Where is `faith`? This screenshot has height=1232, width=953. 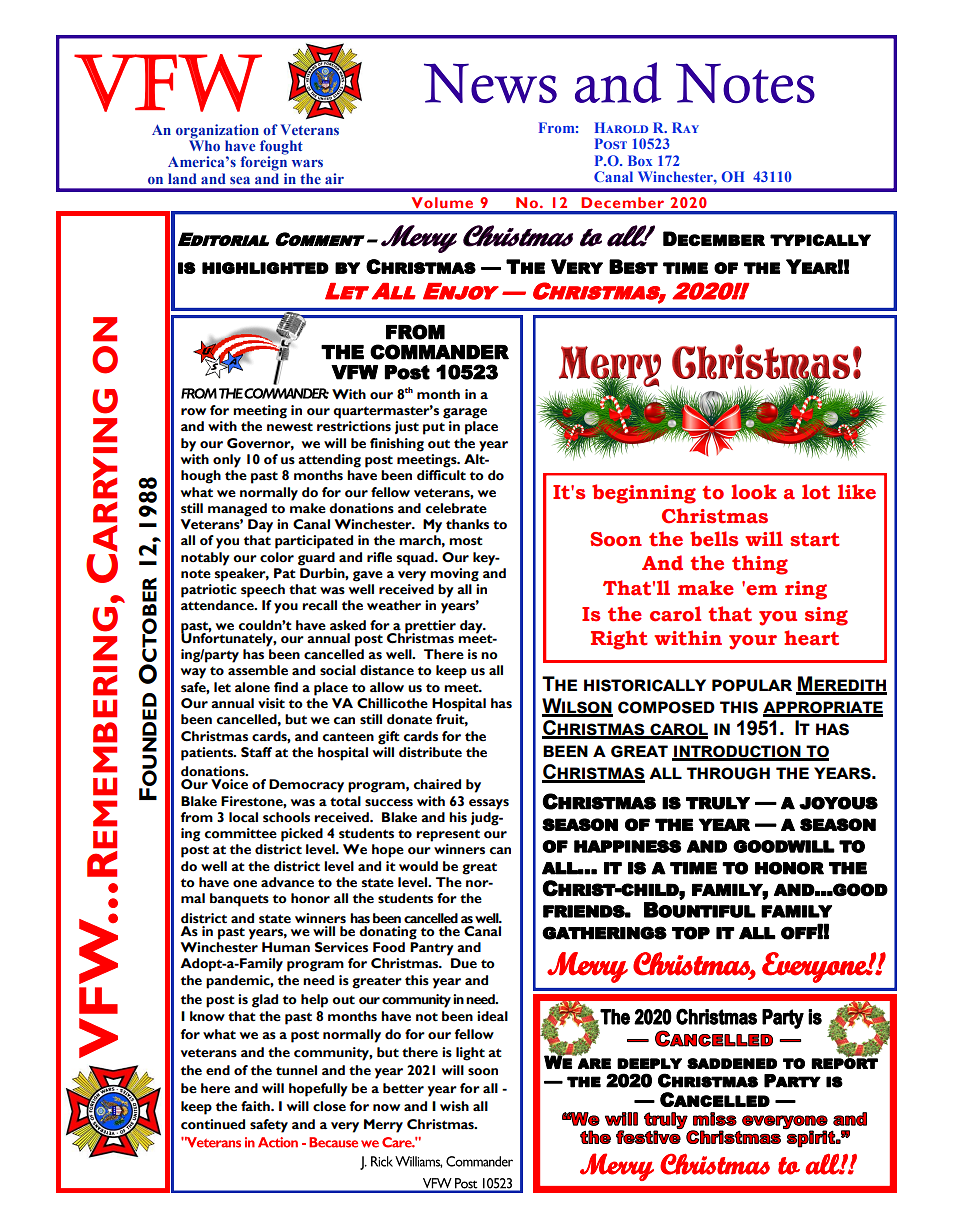
faith is located at coordinates (256, 1106).
